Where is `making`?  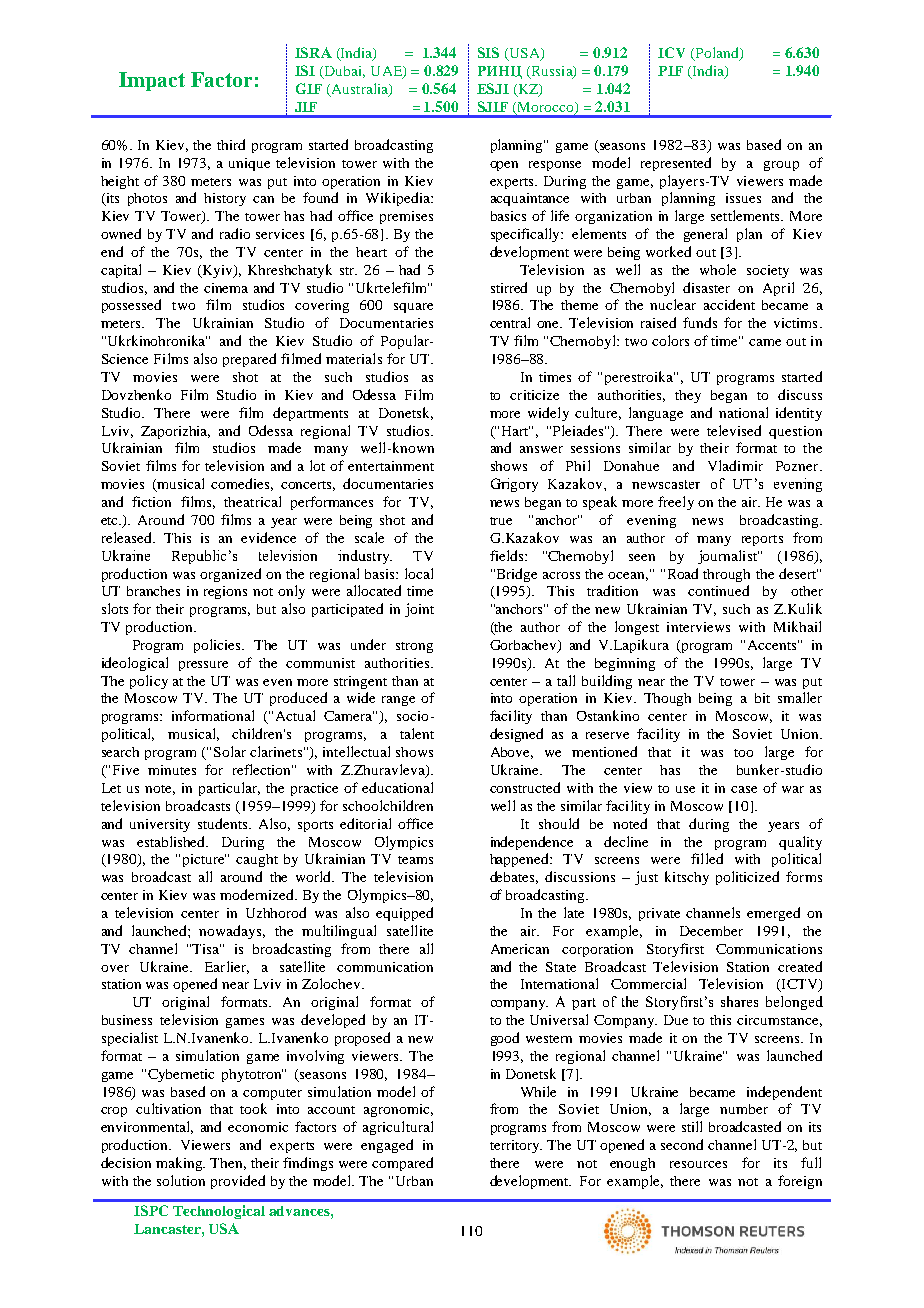
making is located at coordinates (180, 1164).
